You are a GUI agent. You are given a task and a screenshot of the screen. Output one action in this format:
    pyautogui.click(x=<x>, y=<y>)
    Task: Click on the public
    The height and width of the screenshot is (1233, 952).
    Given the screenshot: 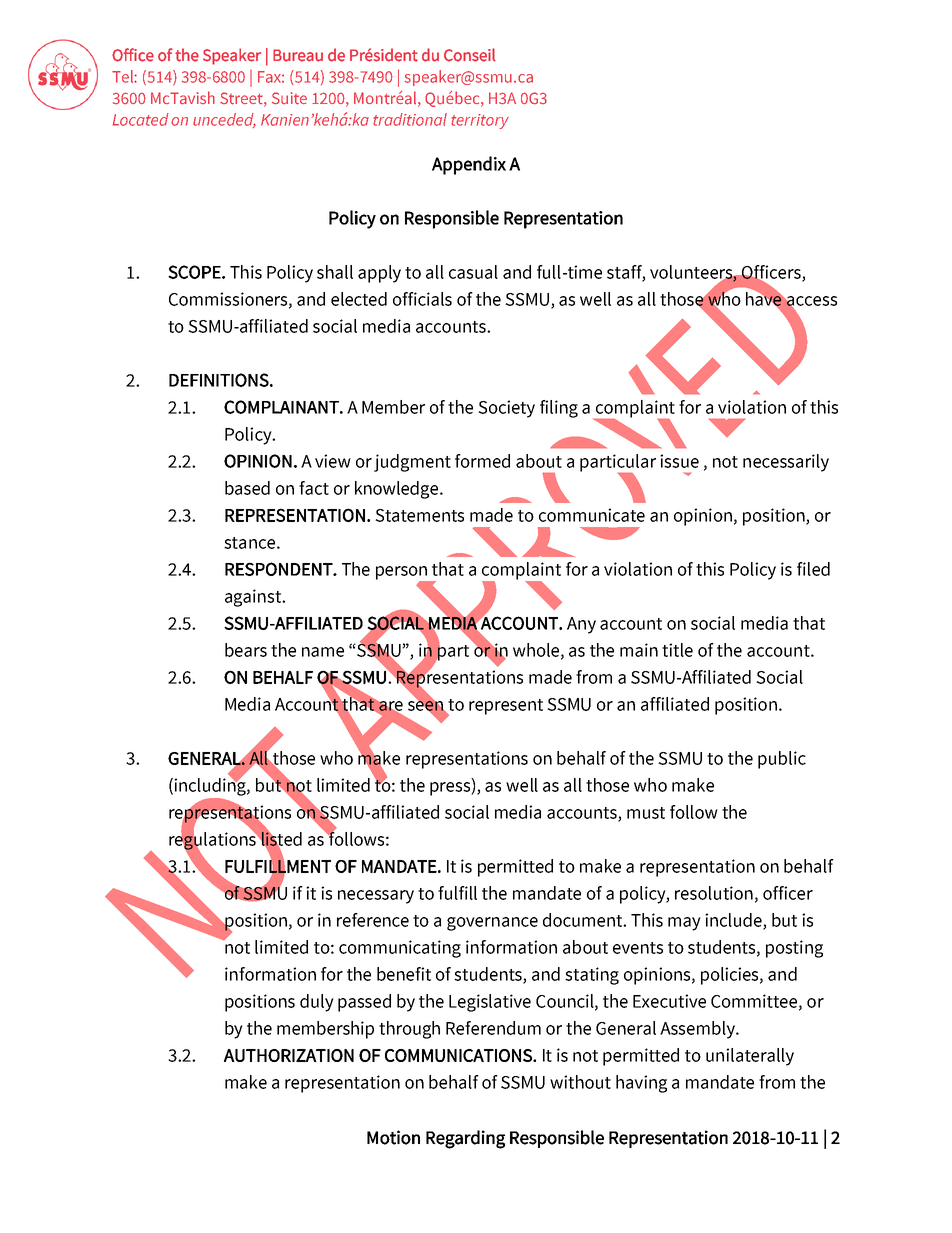 What is the action you would take?
    pyautogui.click(x=782, y=760)
